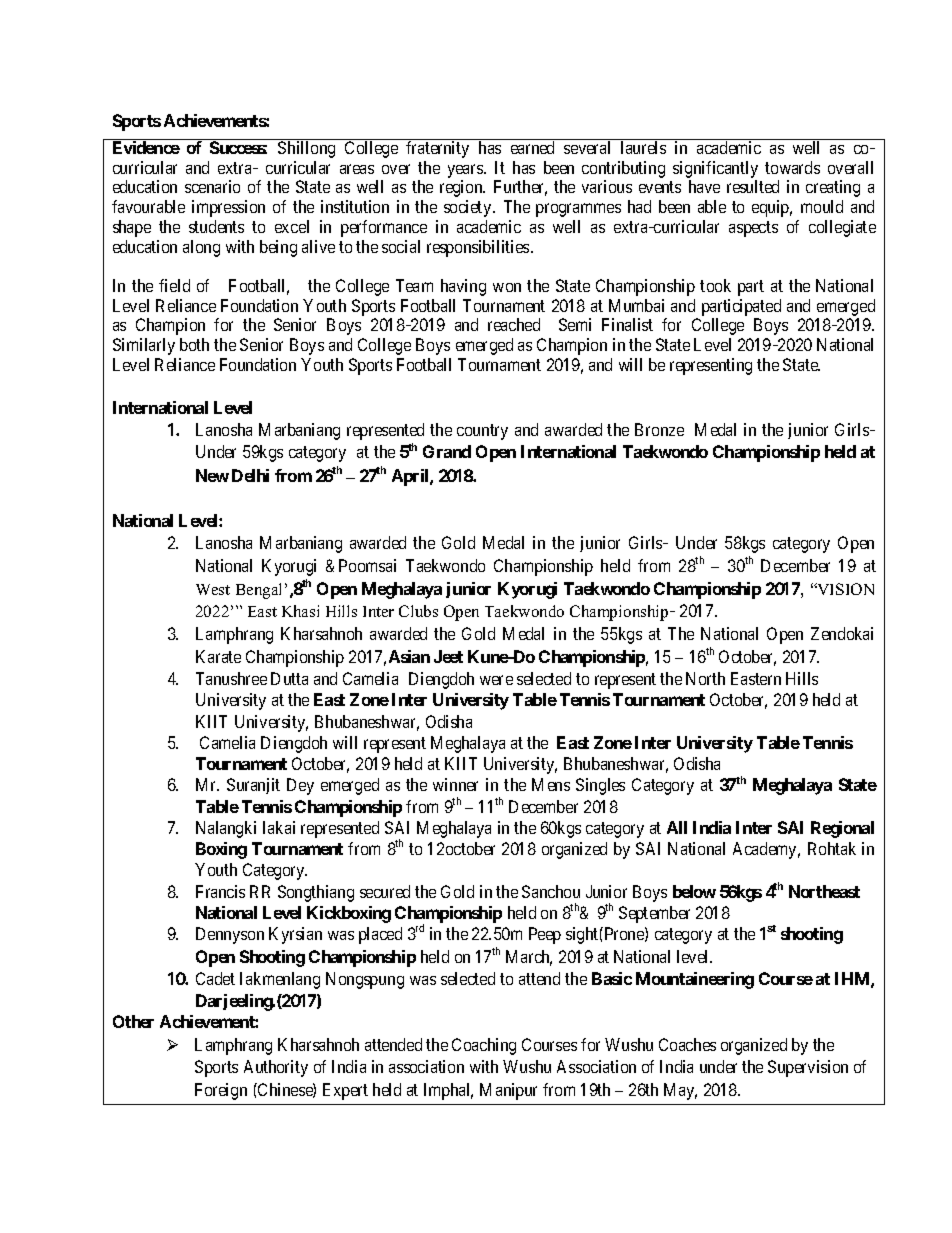  Describe the element at coordinates (218, 656) in the page. I see `Karate` at that location.
